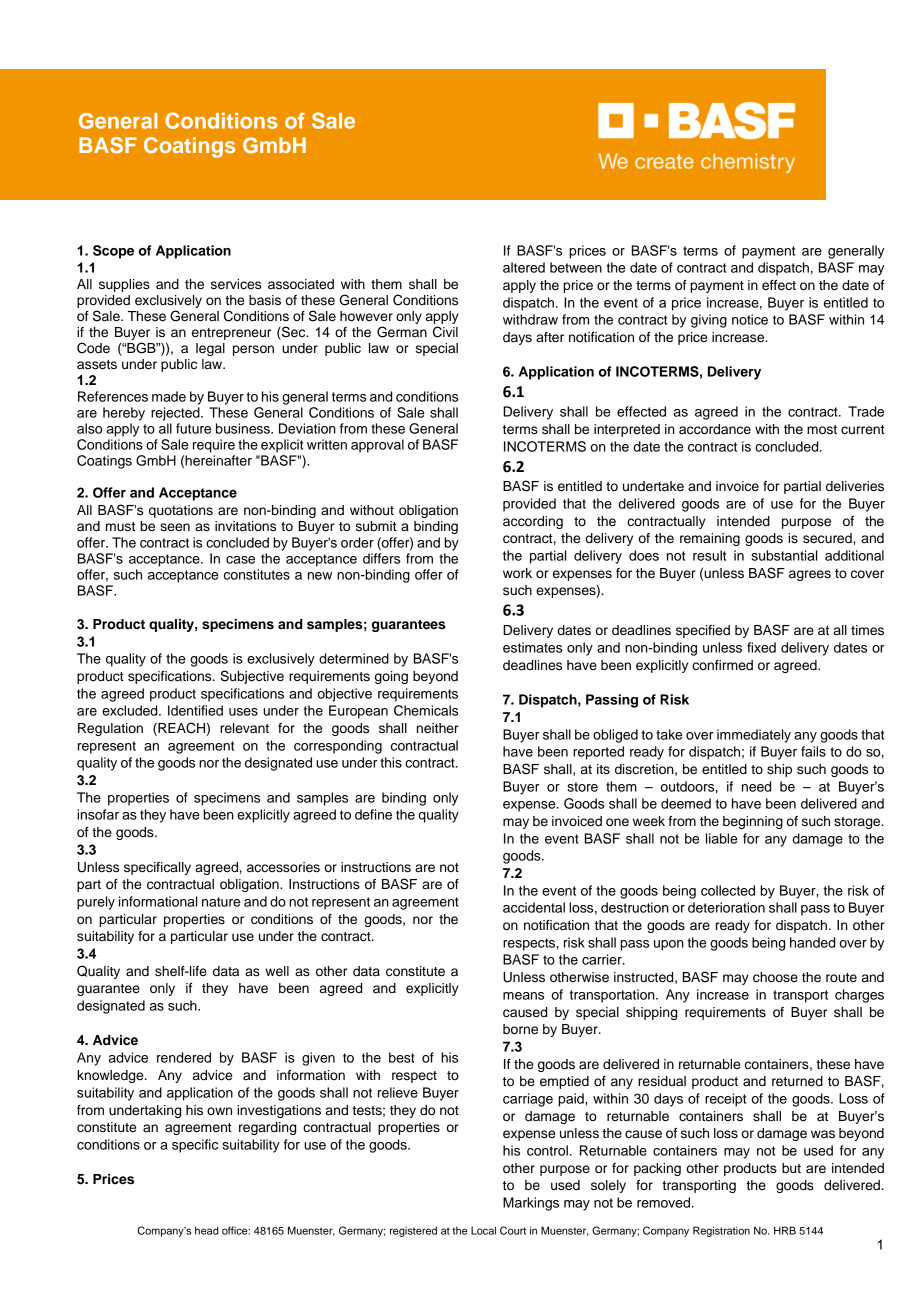 This screenshot has width=924, height=1308. Describe the element at coordinates (524, 267) in the screenshot. I see `altered` at that location.
